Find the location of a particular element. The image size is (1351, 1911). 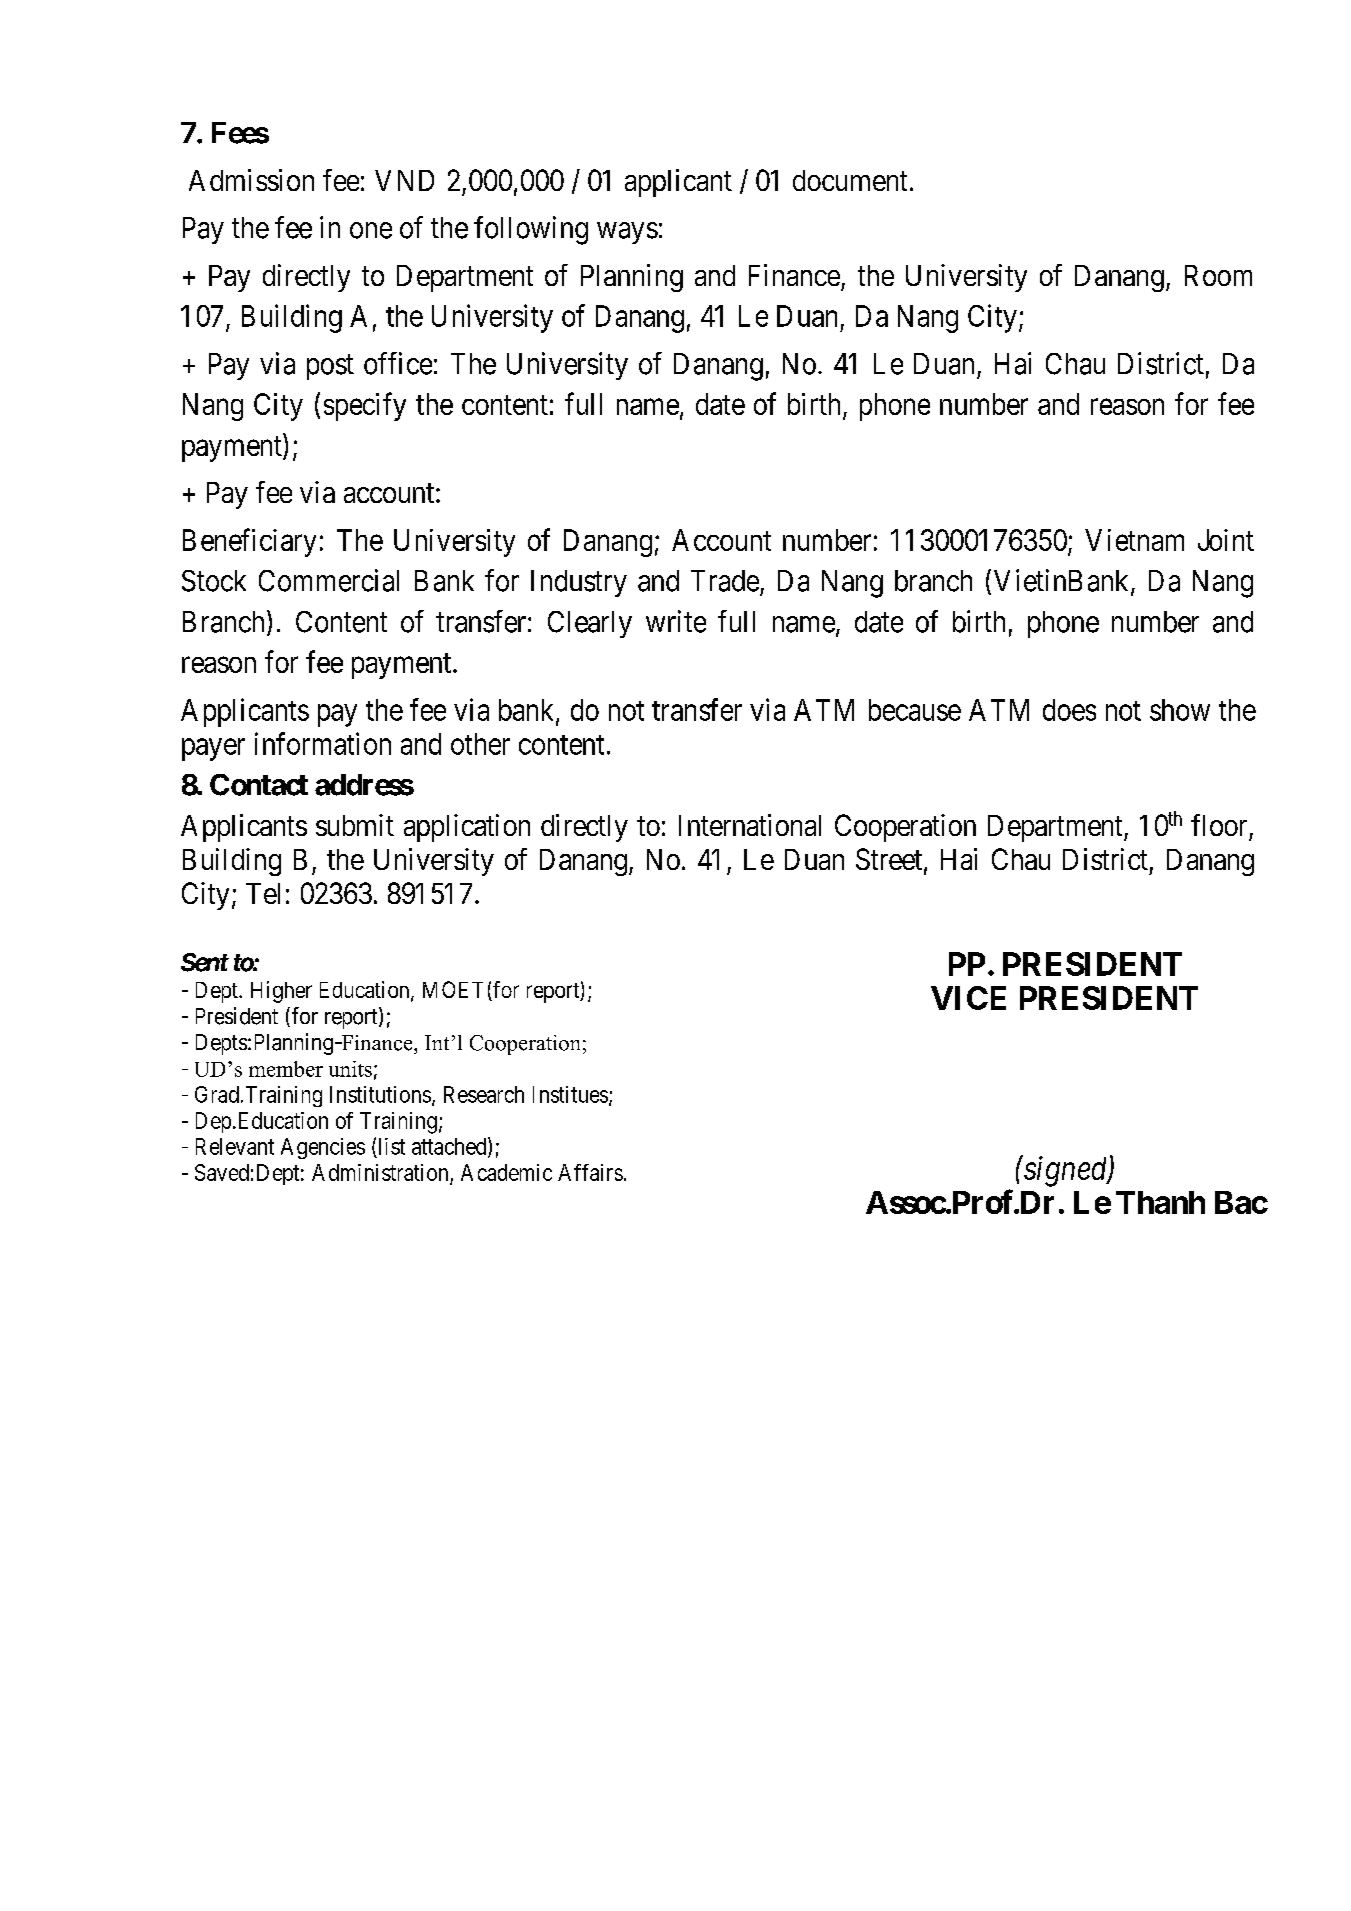

Admission is located at coordinates (251, 180).
